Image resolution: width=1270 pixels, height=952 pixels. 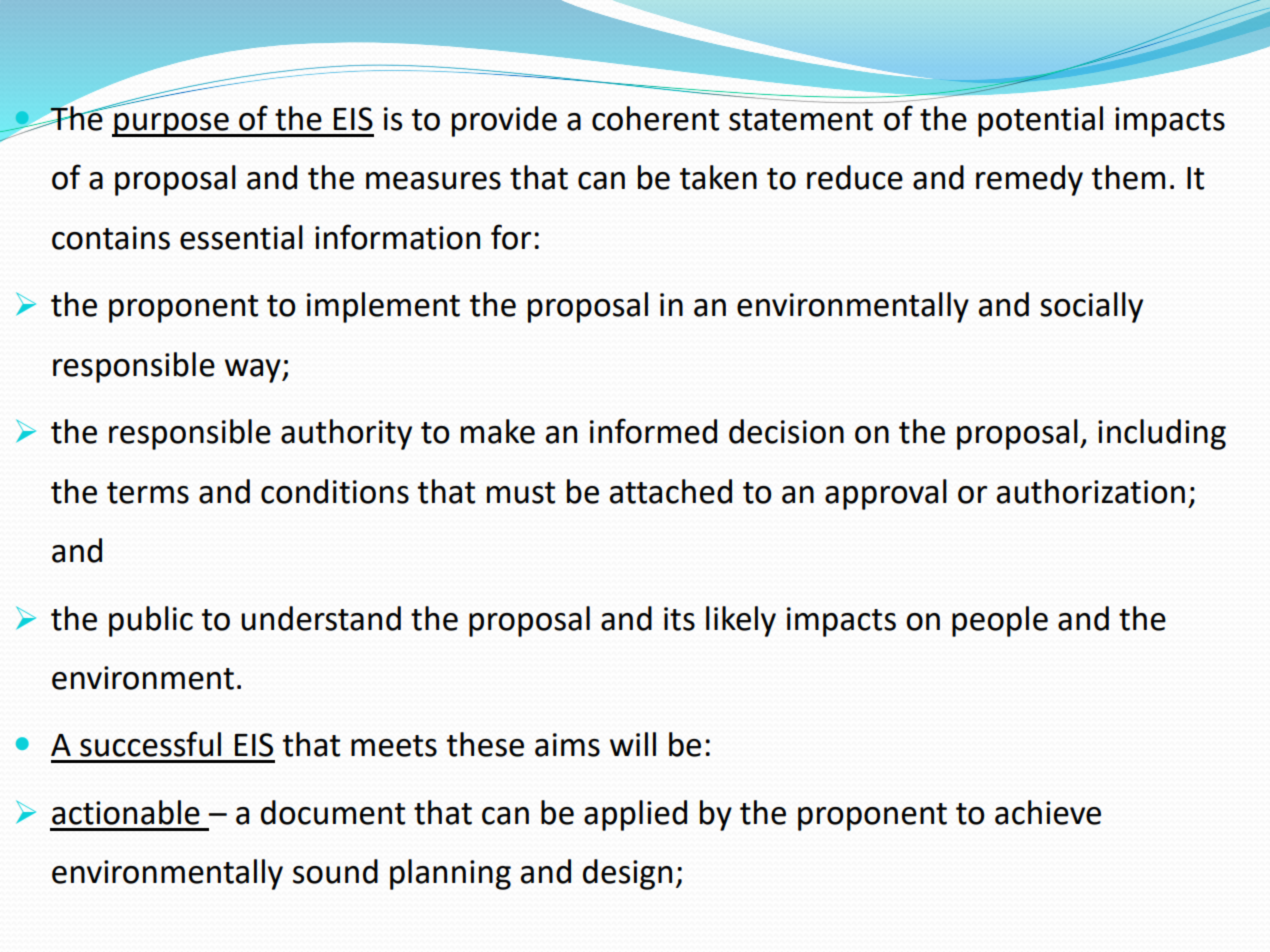 I want to click on achieve, so click(x=1048, y=812).
